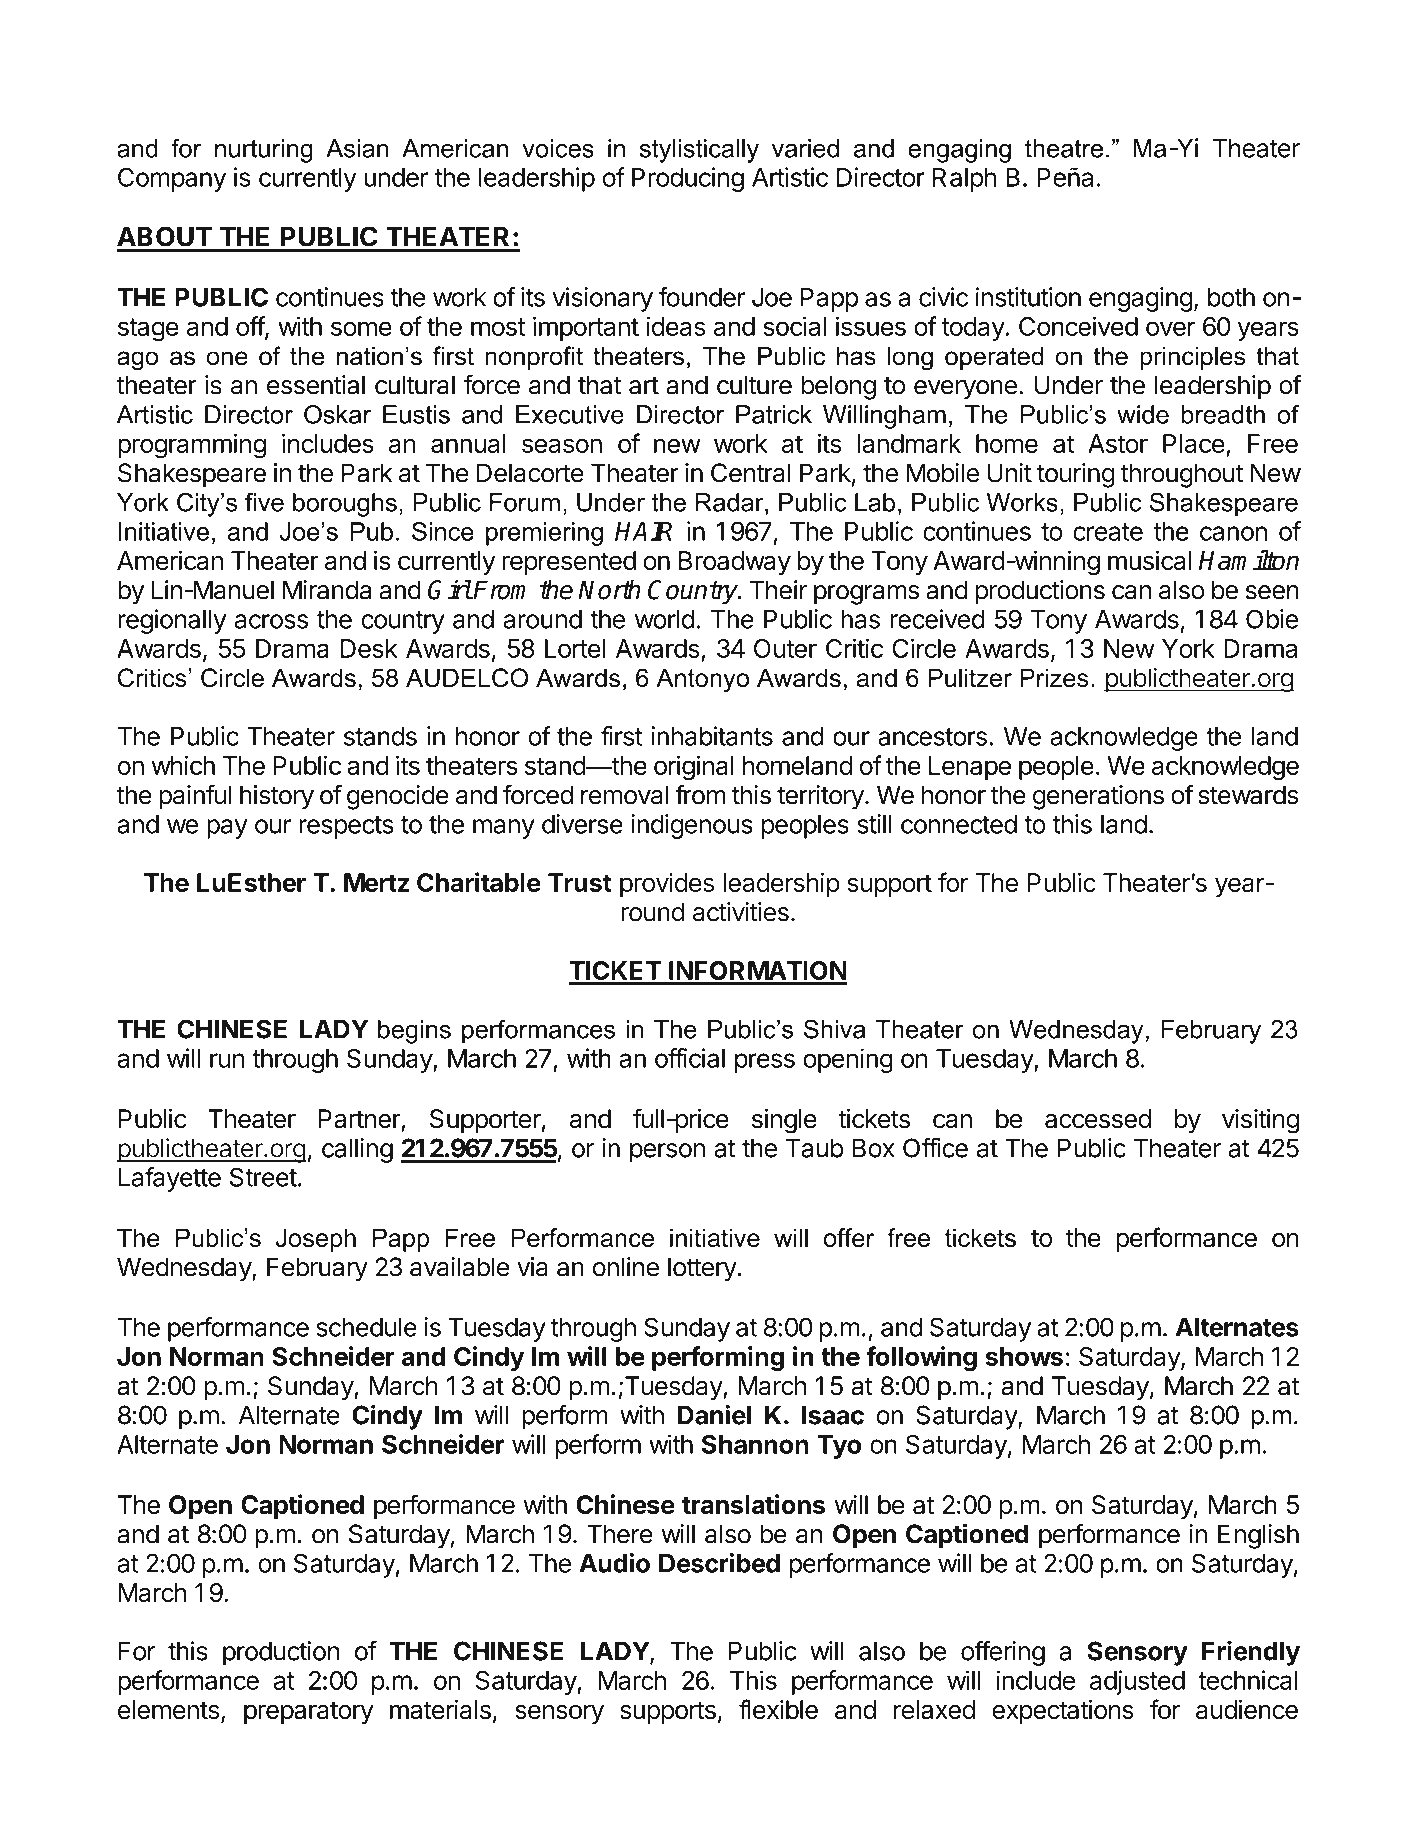 The width and height of the screenshot is (1416, 1833). What do you see at coordinates (667, 885) in the screenshot?
I see `provides` at bounding box center [667, 885].
